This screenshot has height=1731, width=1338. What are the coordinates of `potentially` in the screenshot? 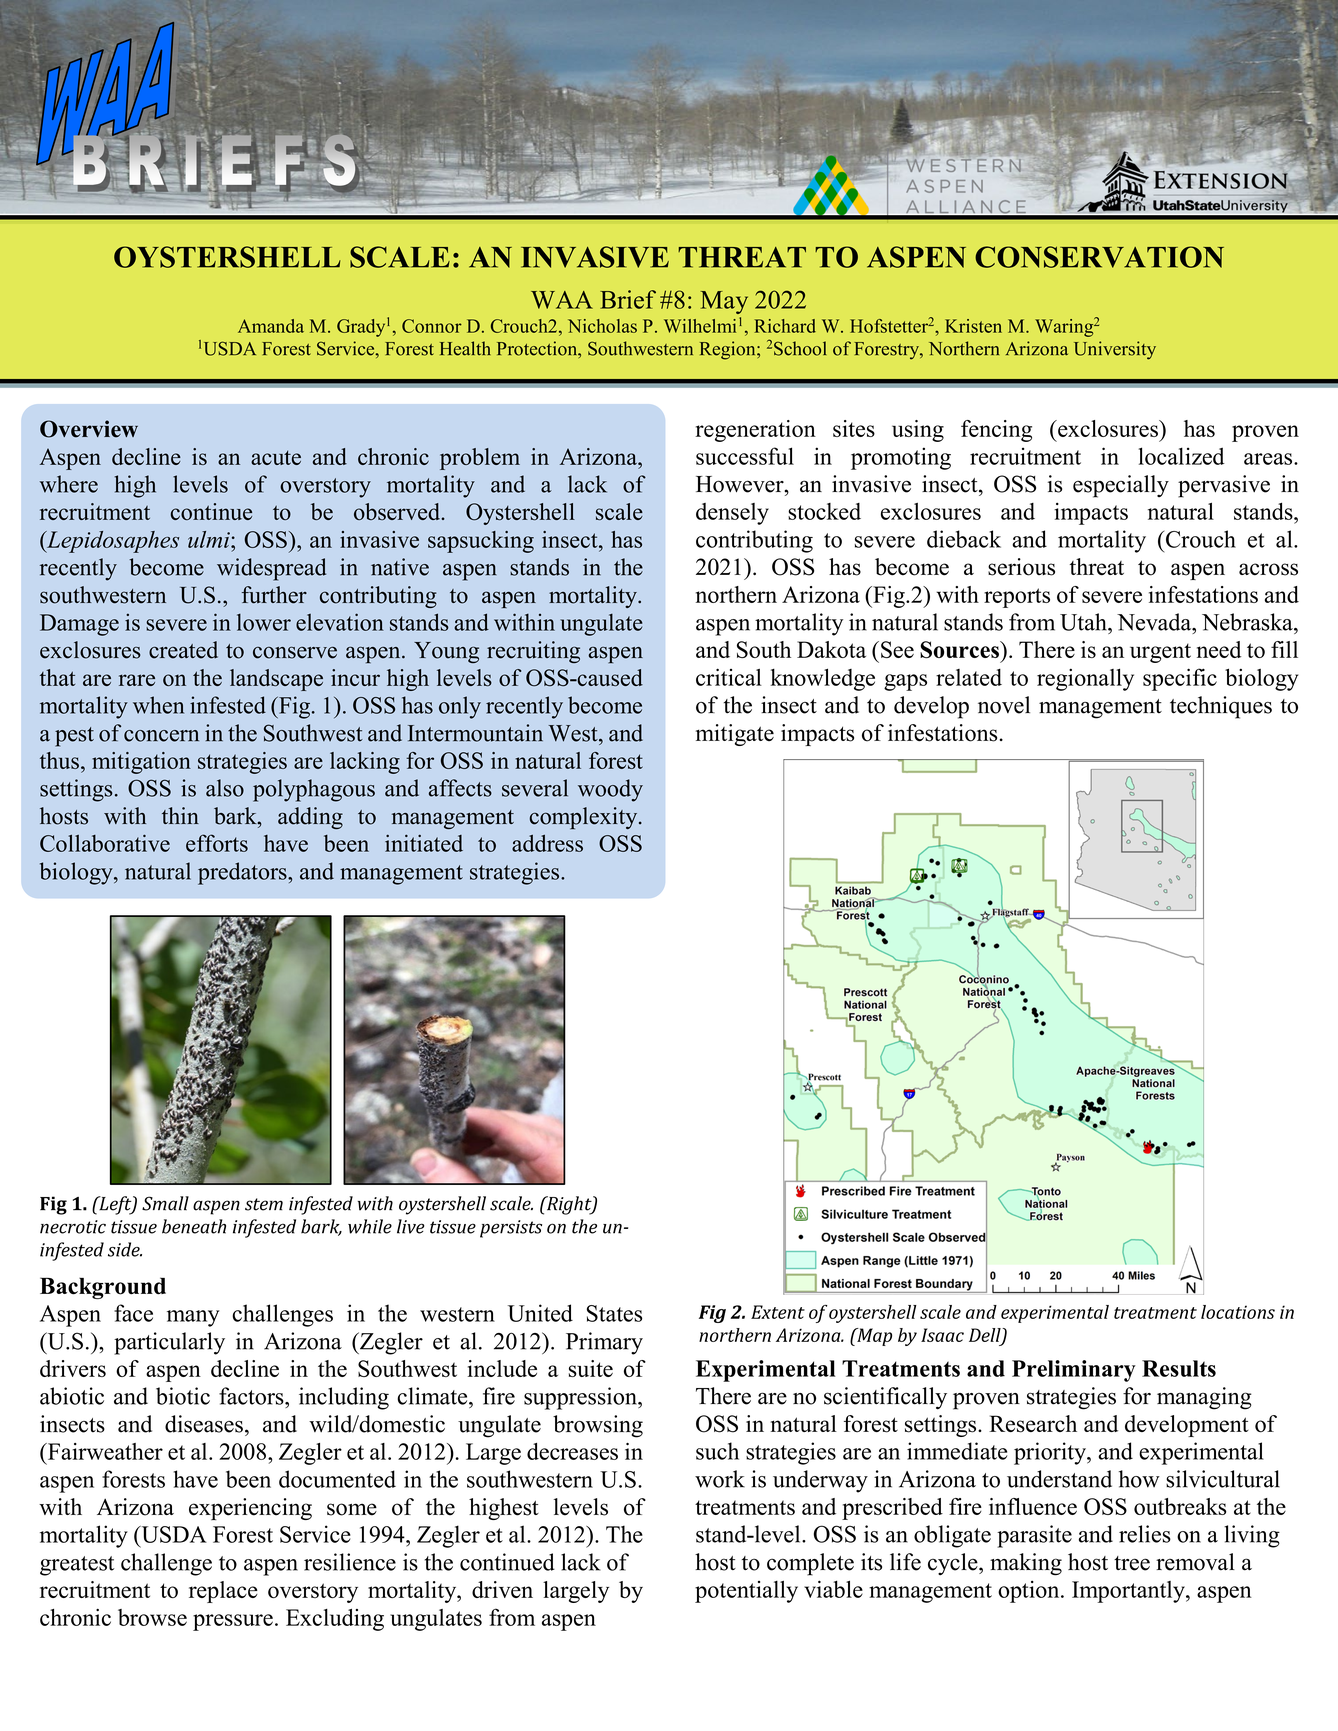 It's located at (746, 1592).
